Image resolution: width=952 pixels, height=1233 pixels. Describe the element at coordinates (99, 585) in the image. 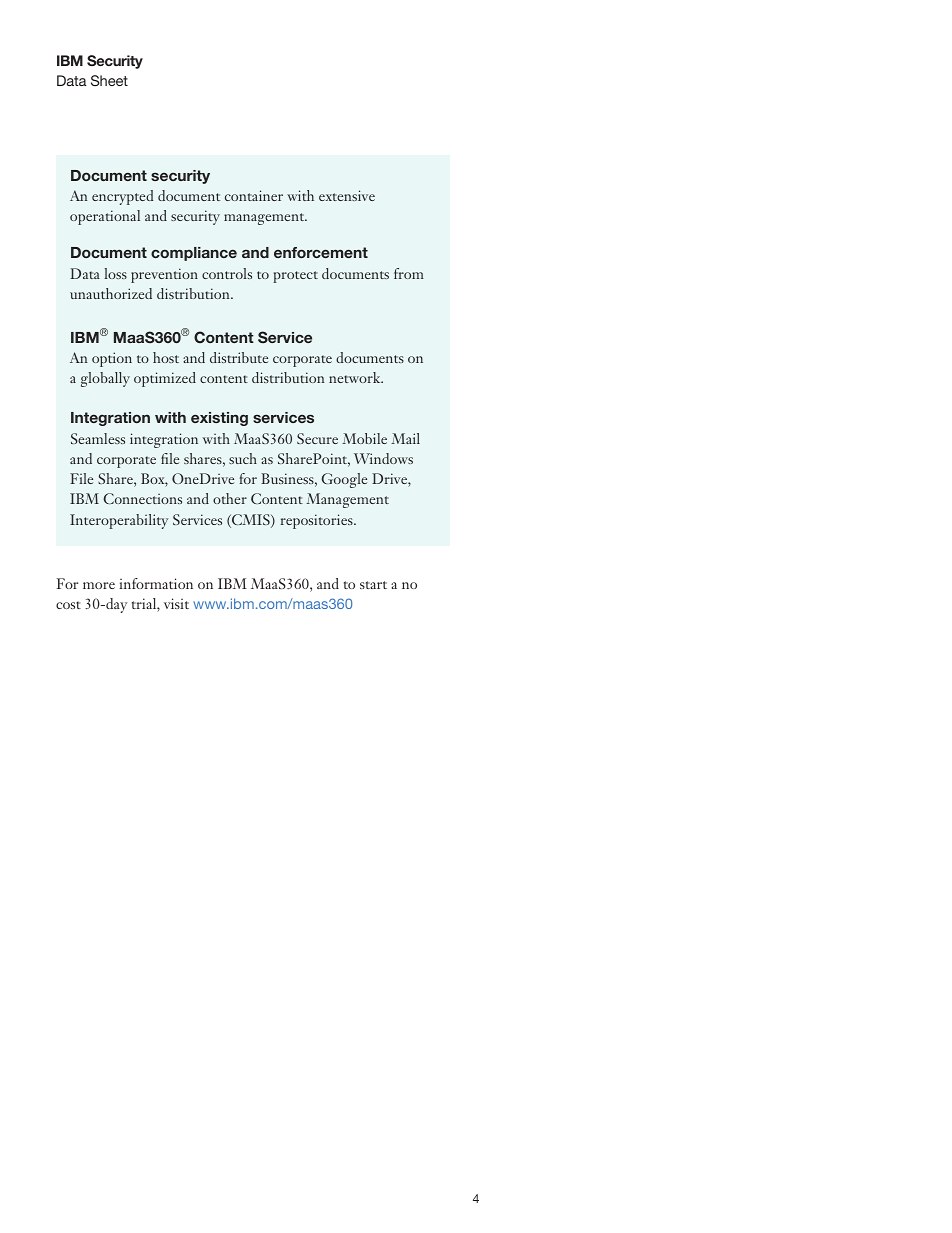

I see `more` at that location.
